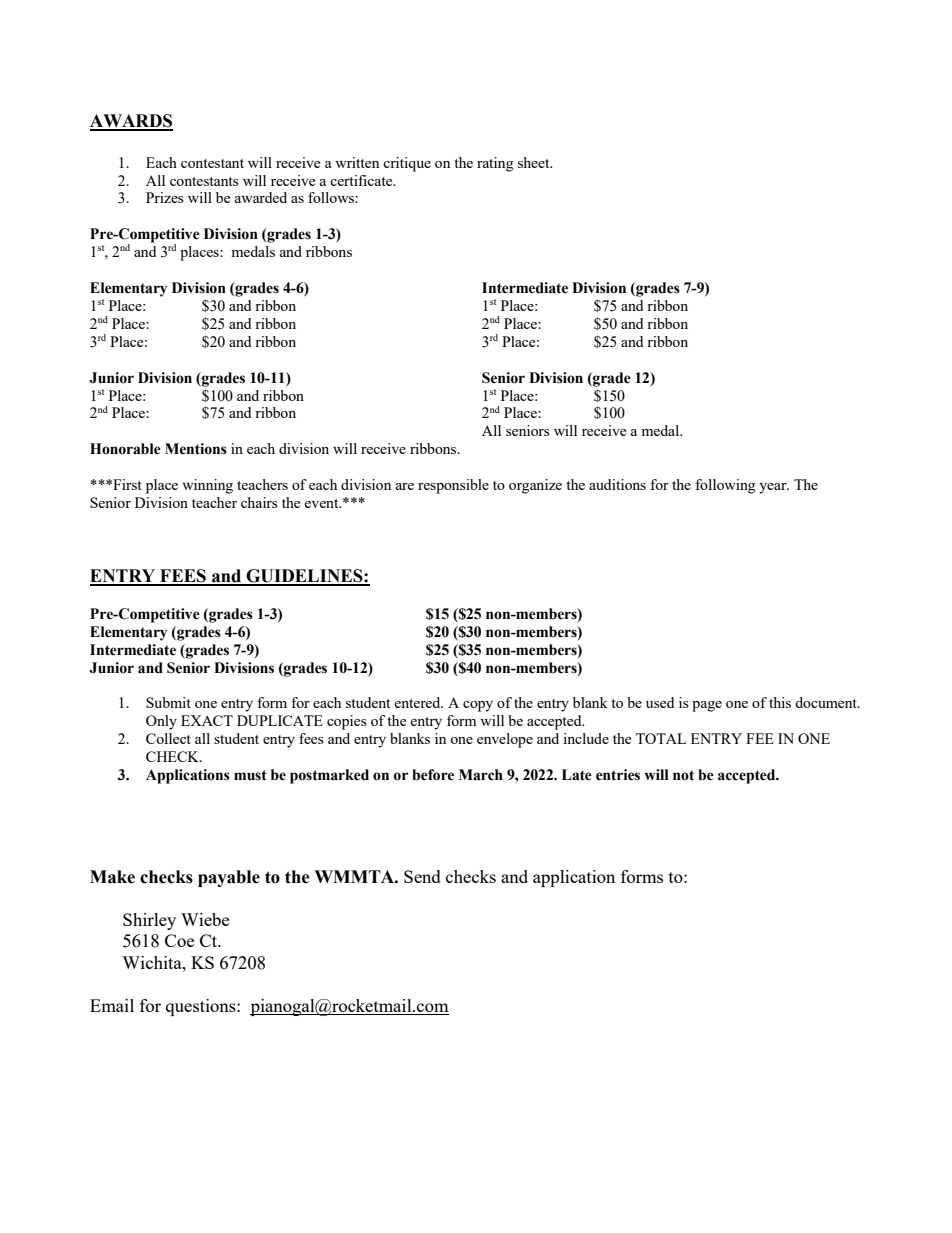  Describe the element at coordinates (535, 162) in the screenshot. I see `sheet` at that location.
